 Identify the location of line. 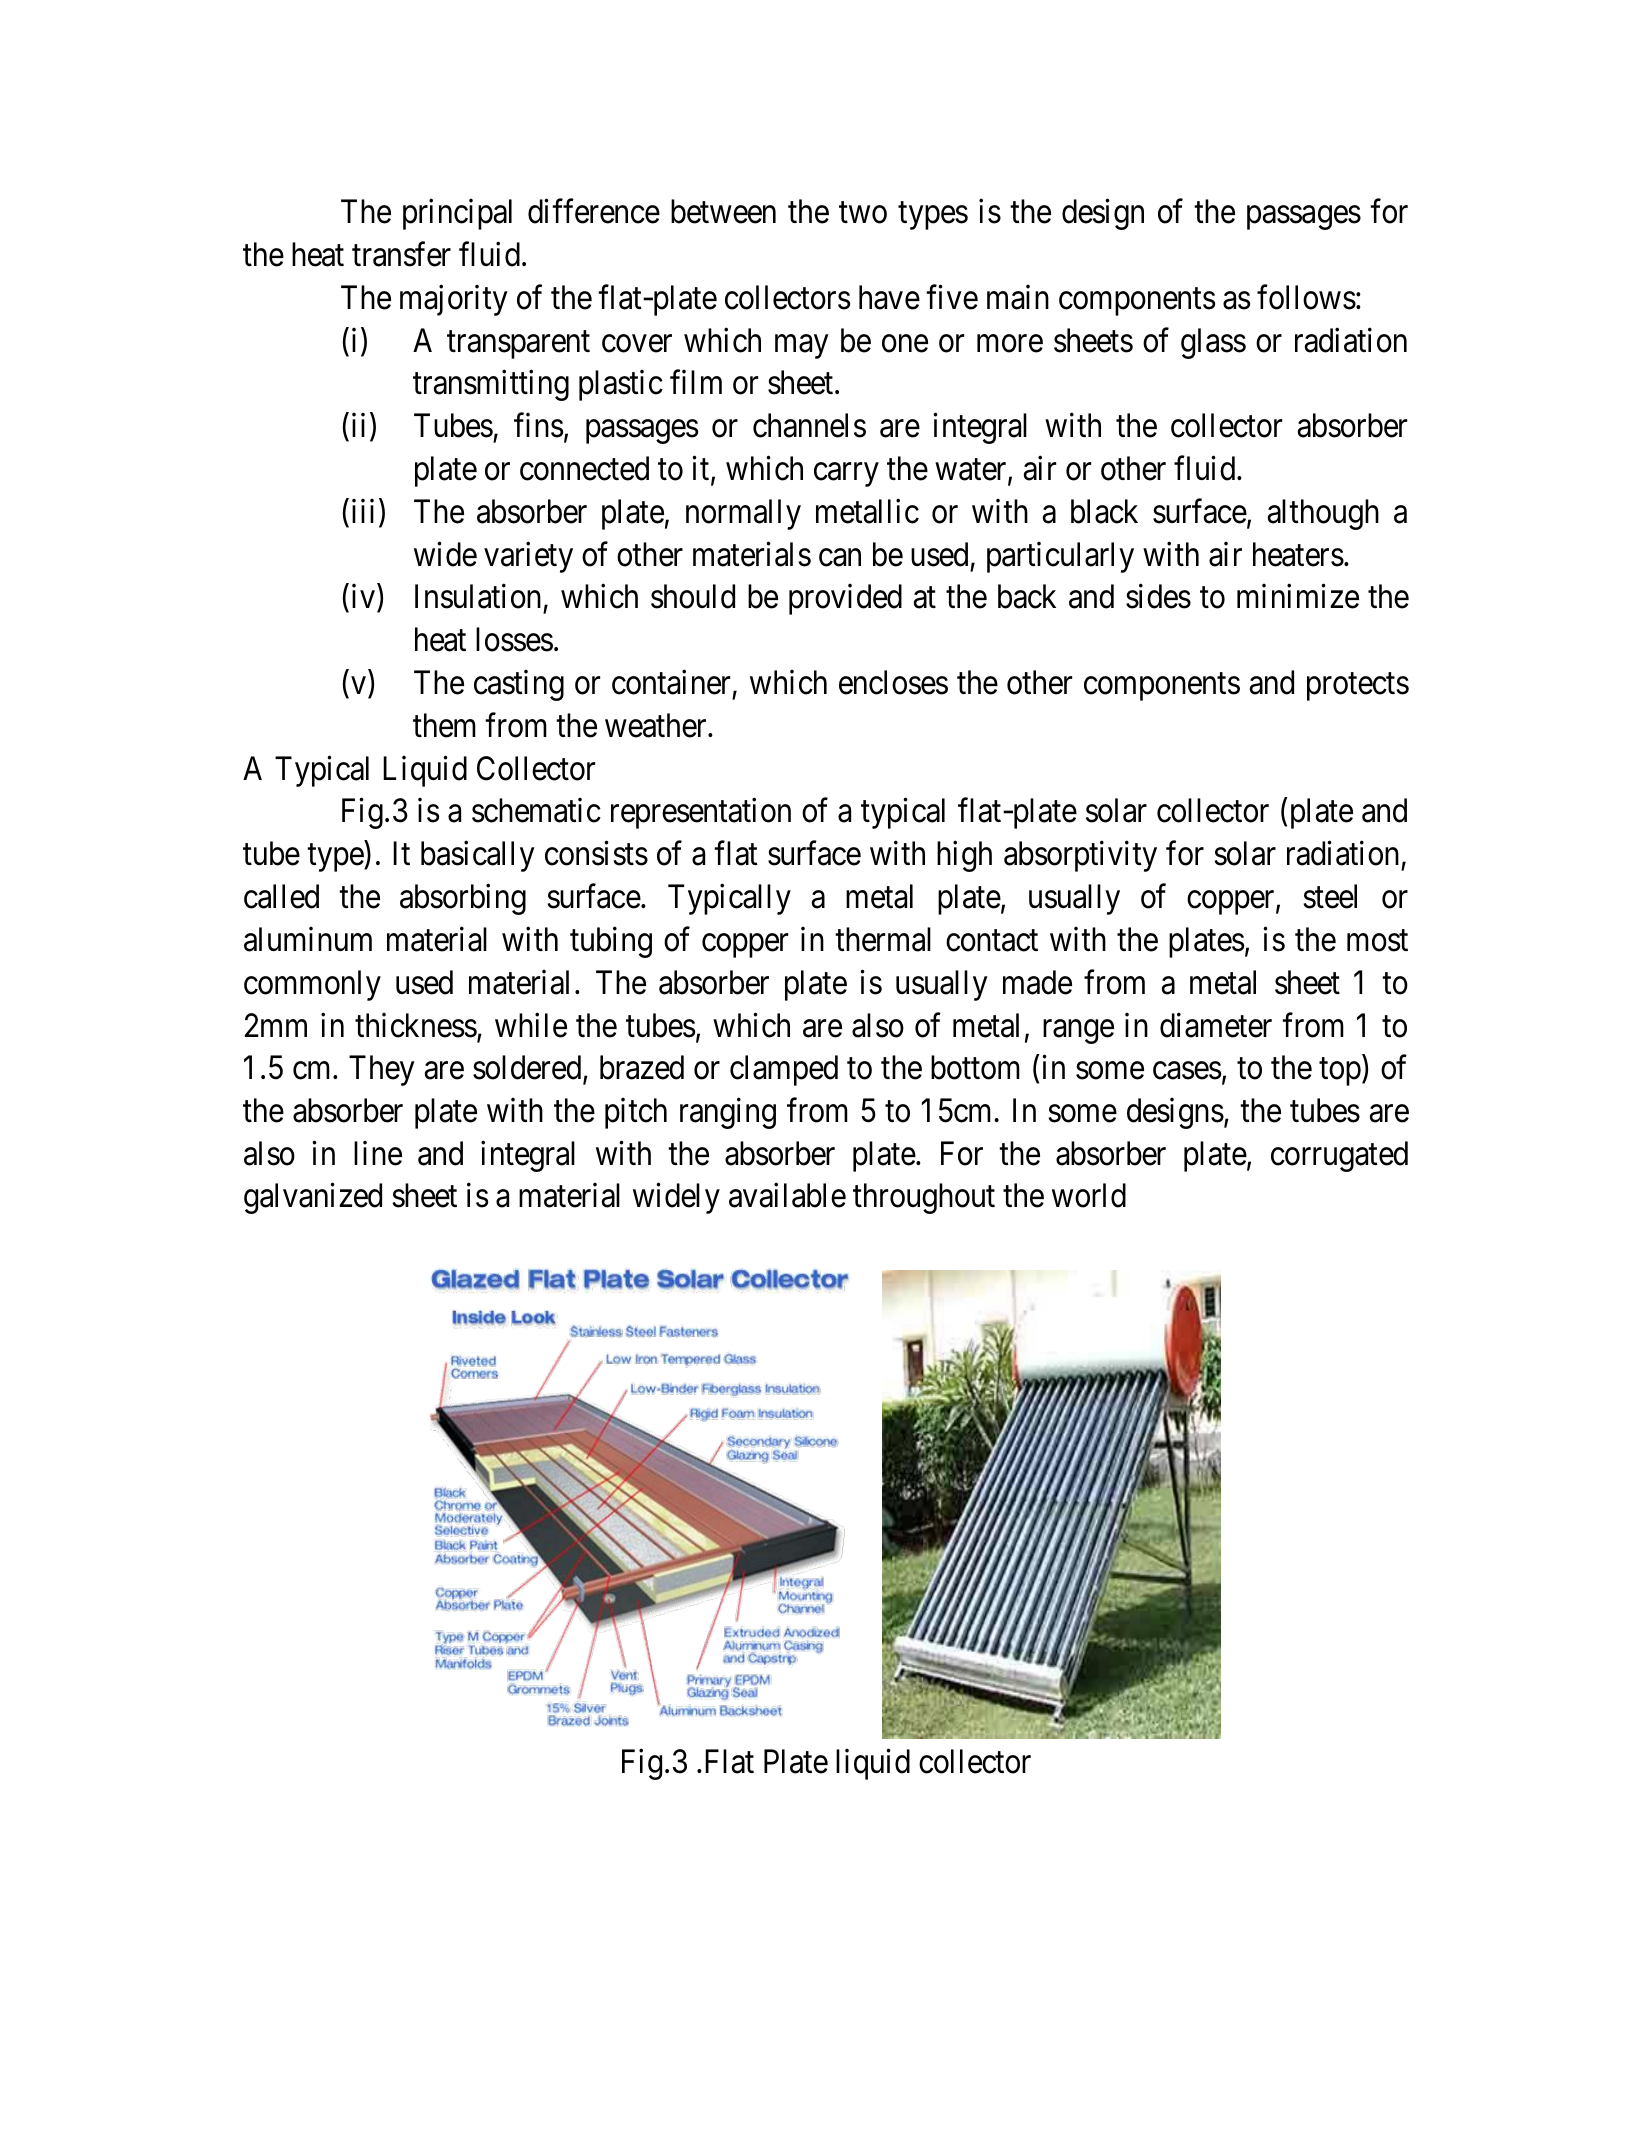
(378, 1153).
